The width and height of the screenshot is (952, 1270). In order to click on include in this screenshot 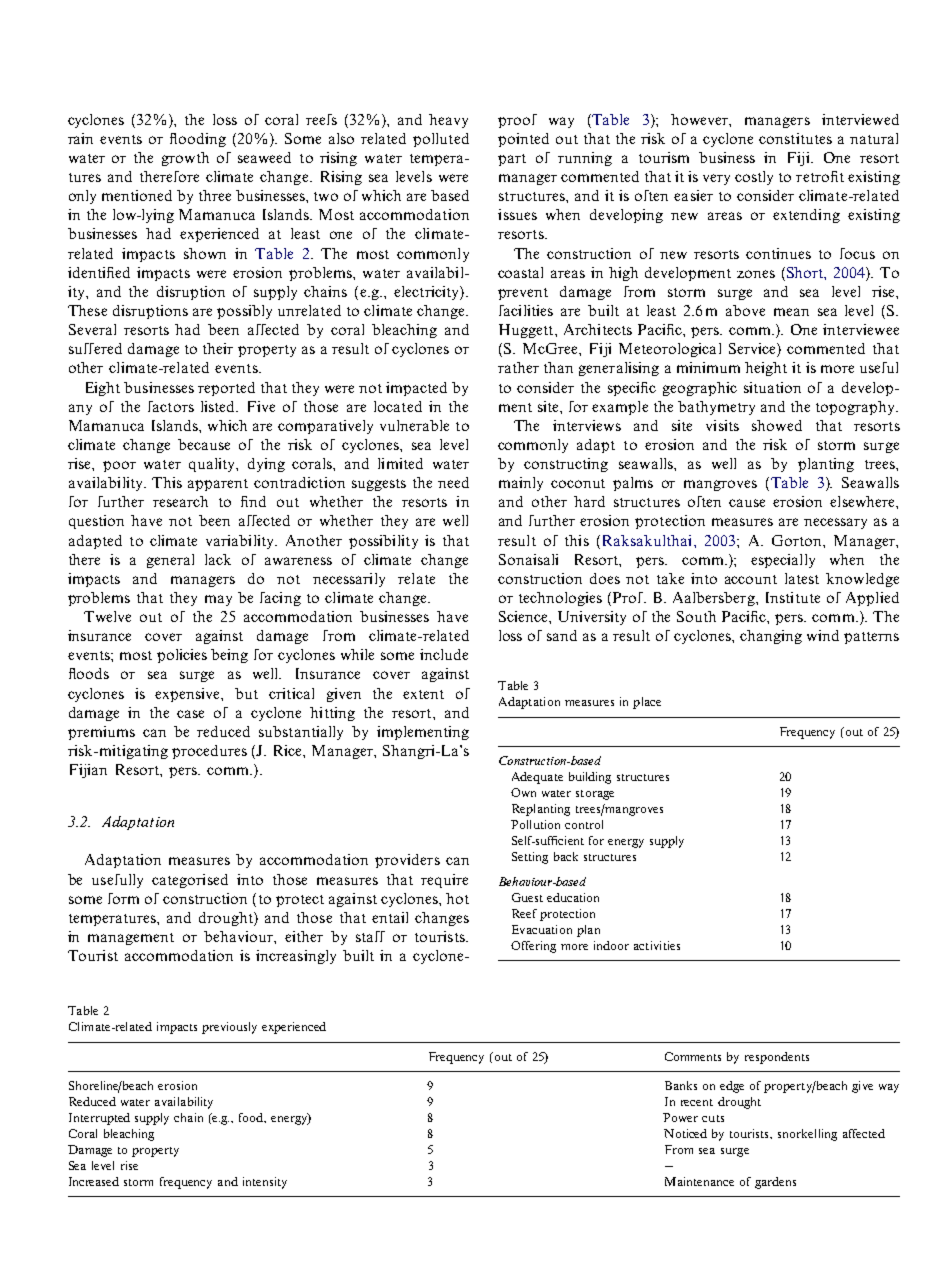, I will do `click(444, 654)`.
